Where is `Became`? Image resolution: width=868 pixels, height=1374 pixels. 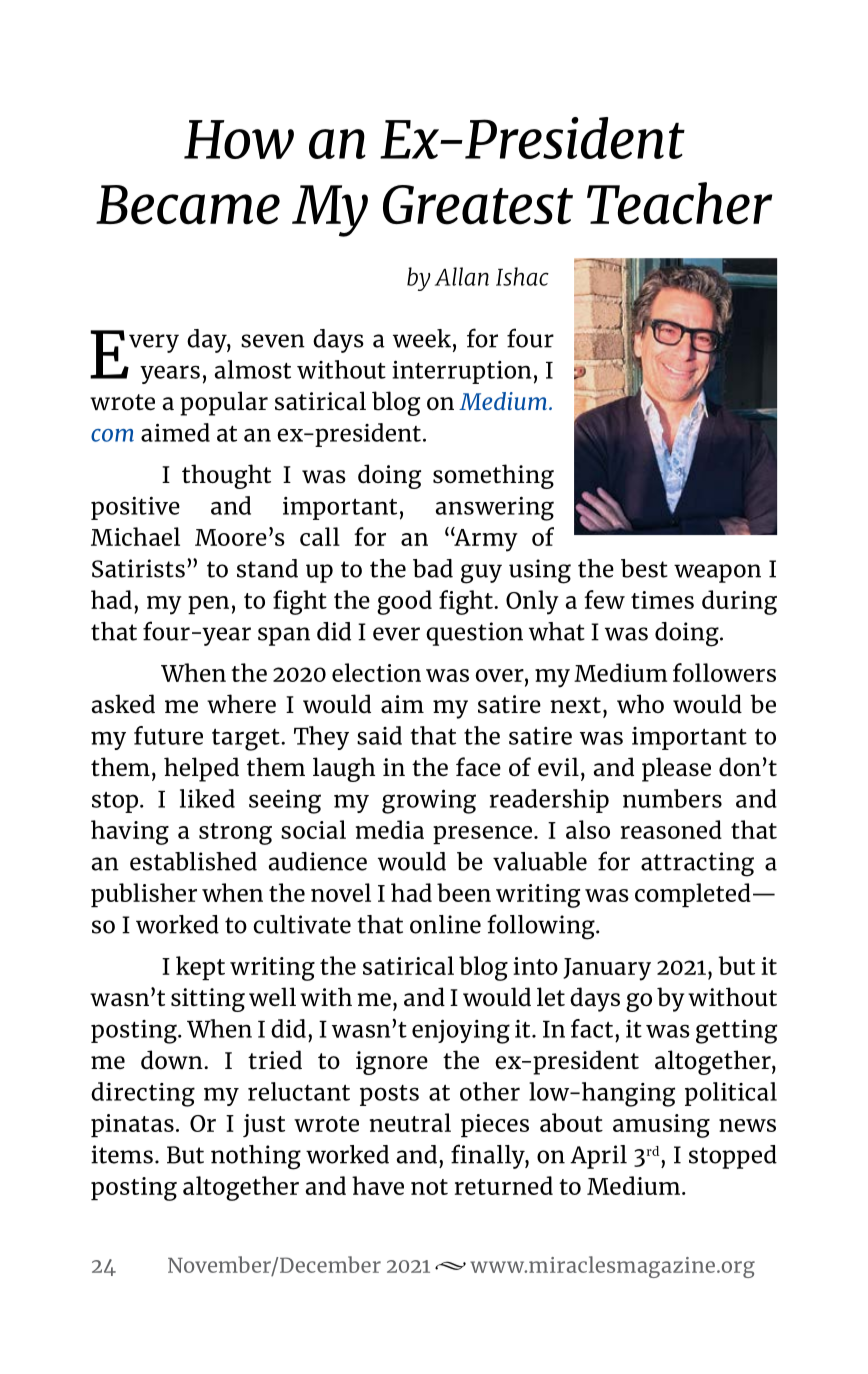 Became is located at coordinates (188, 205).
